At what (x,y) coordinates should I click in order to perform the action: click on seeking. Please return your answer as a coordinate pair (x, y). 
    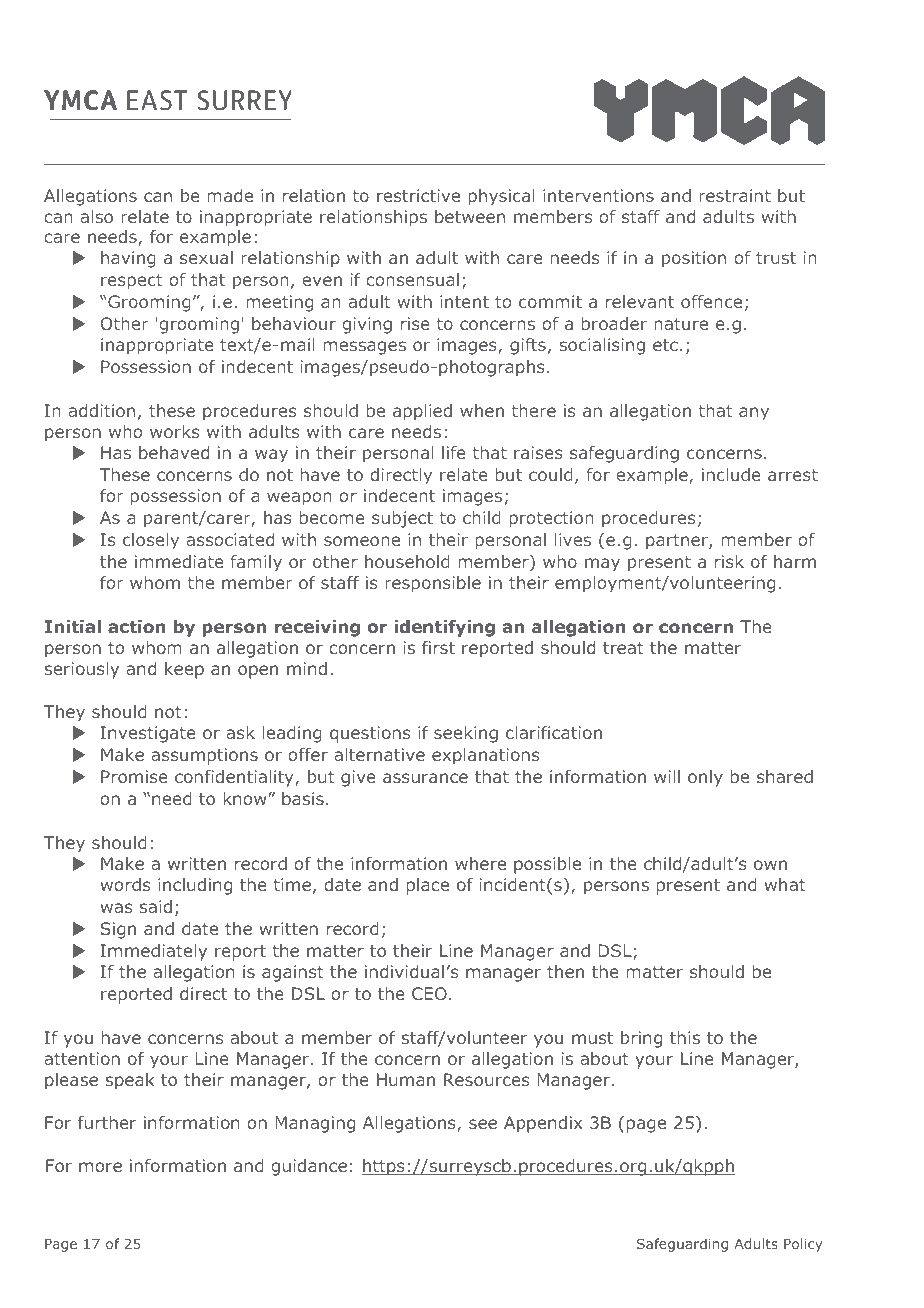
    Looking at the image, I should click on (466, 734).
